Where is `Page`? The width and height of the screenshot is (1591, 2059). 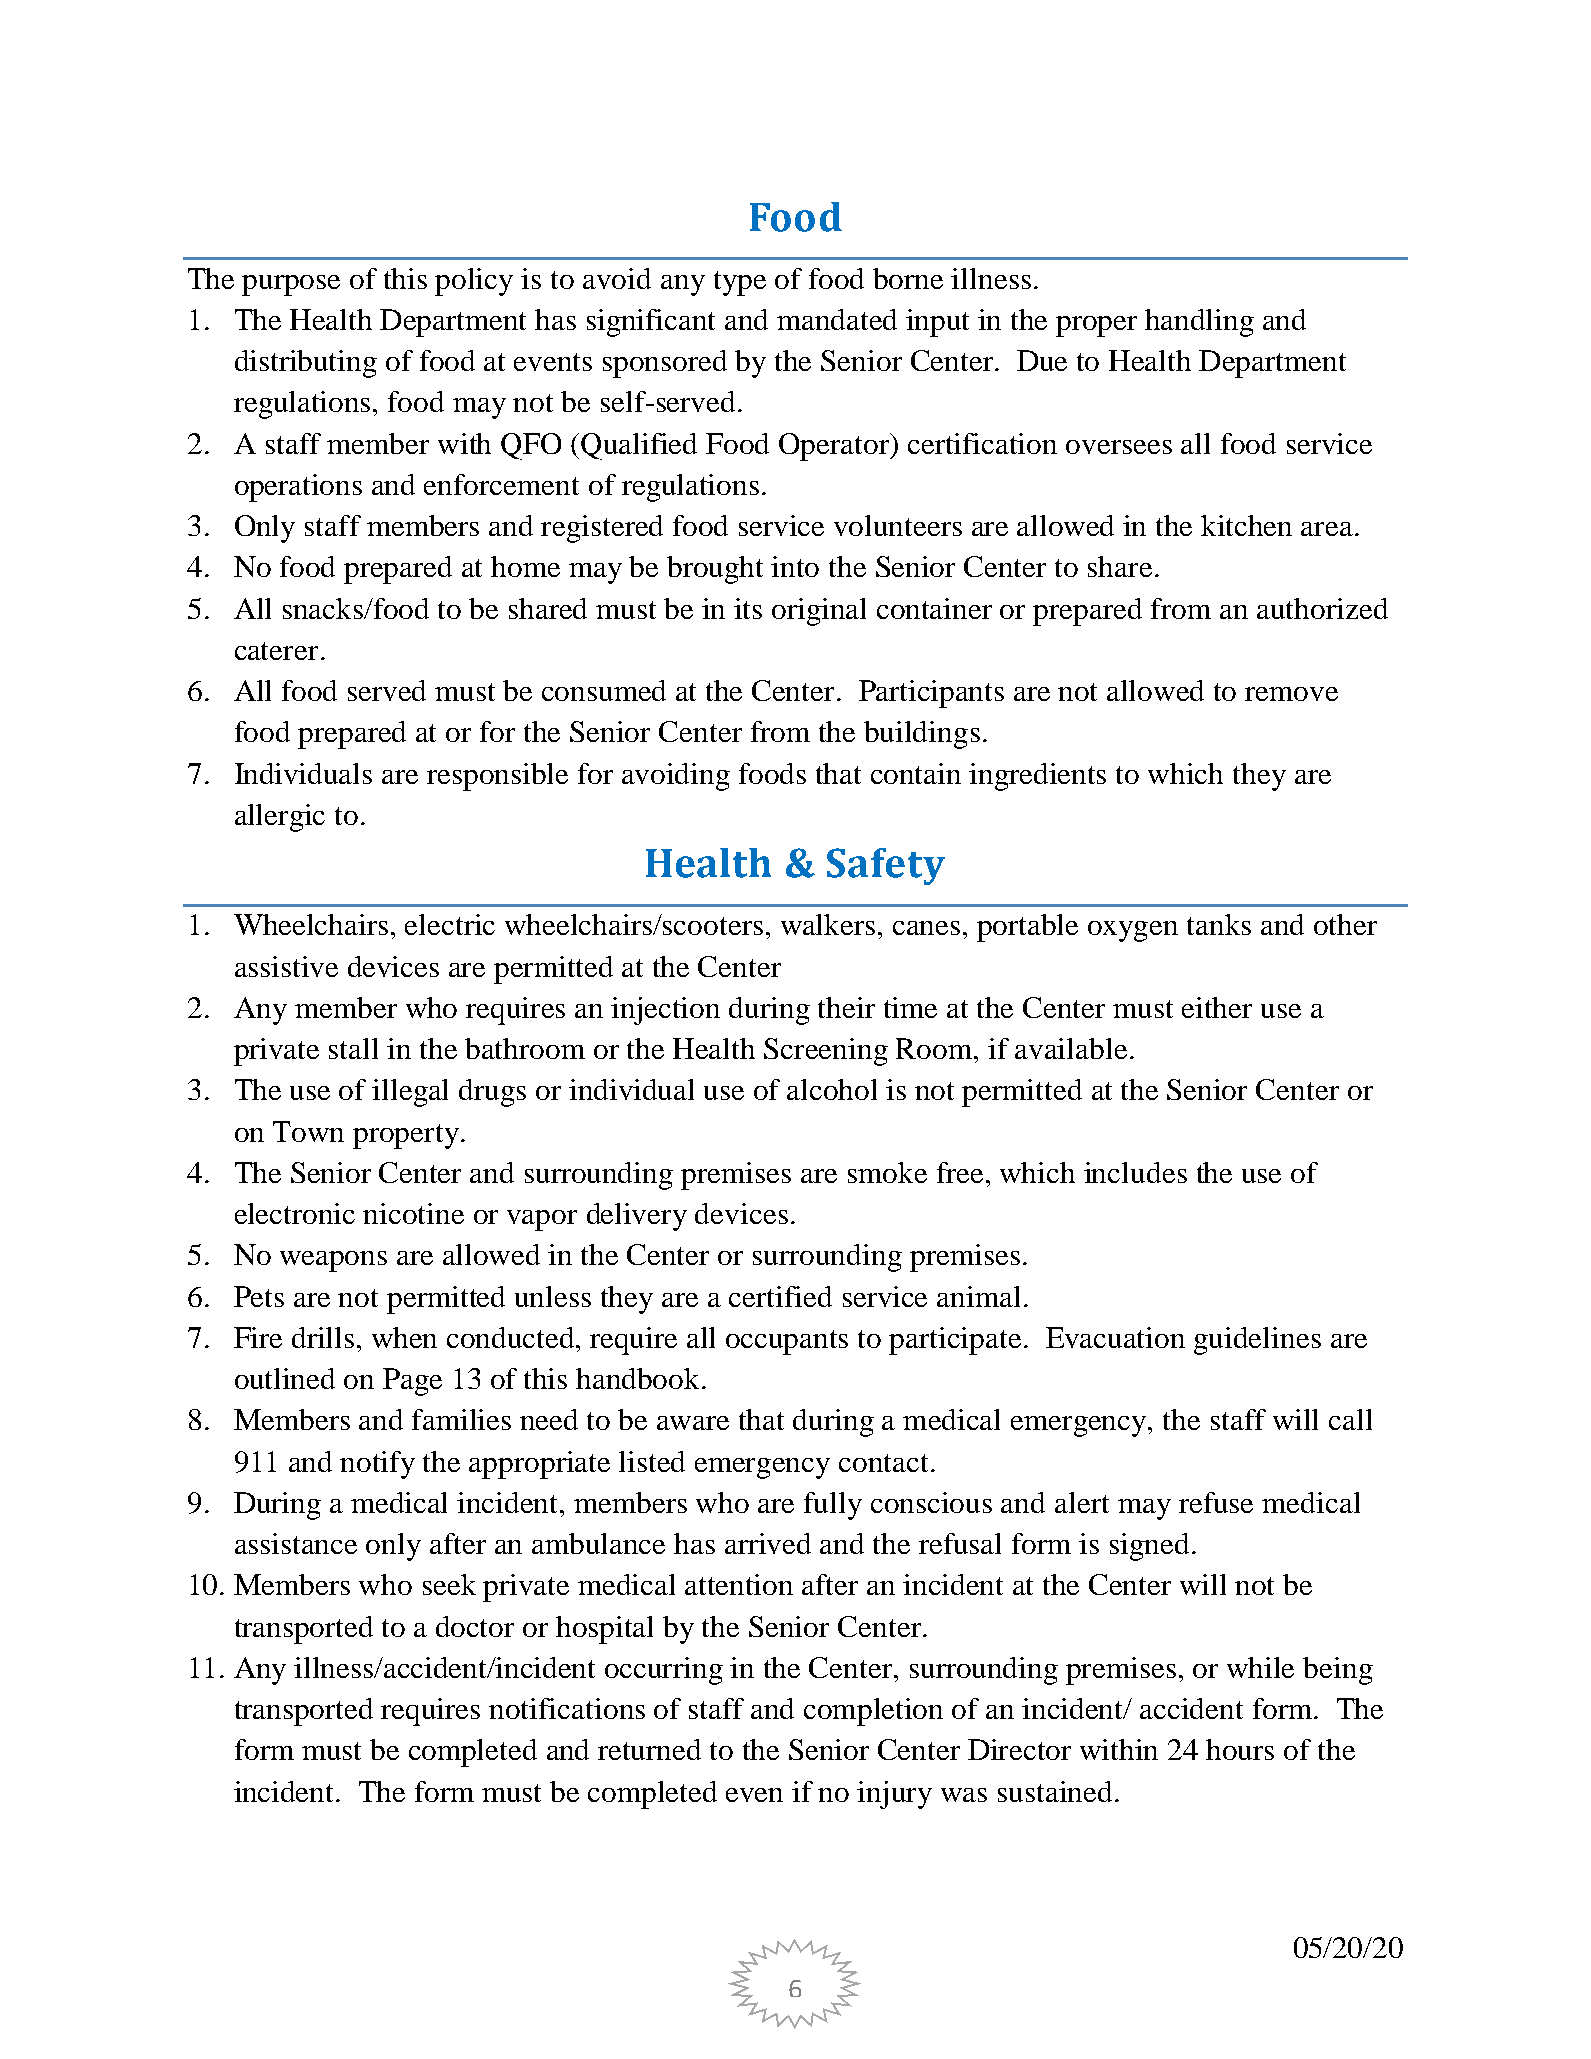
Page is located at coordinates (412, 1382).
